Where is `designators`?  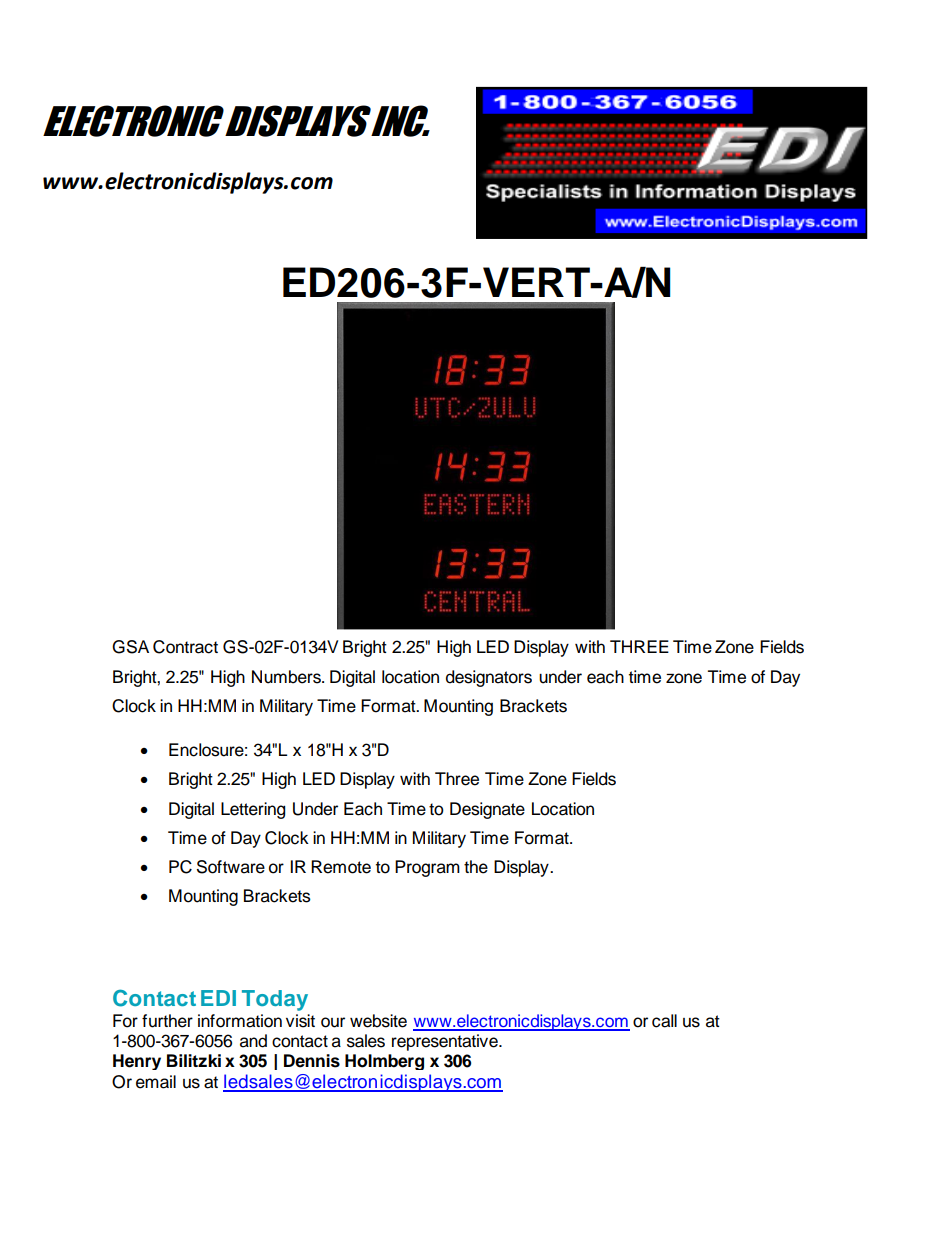
designators is located at coordinates (489, 678).
